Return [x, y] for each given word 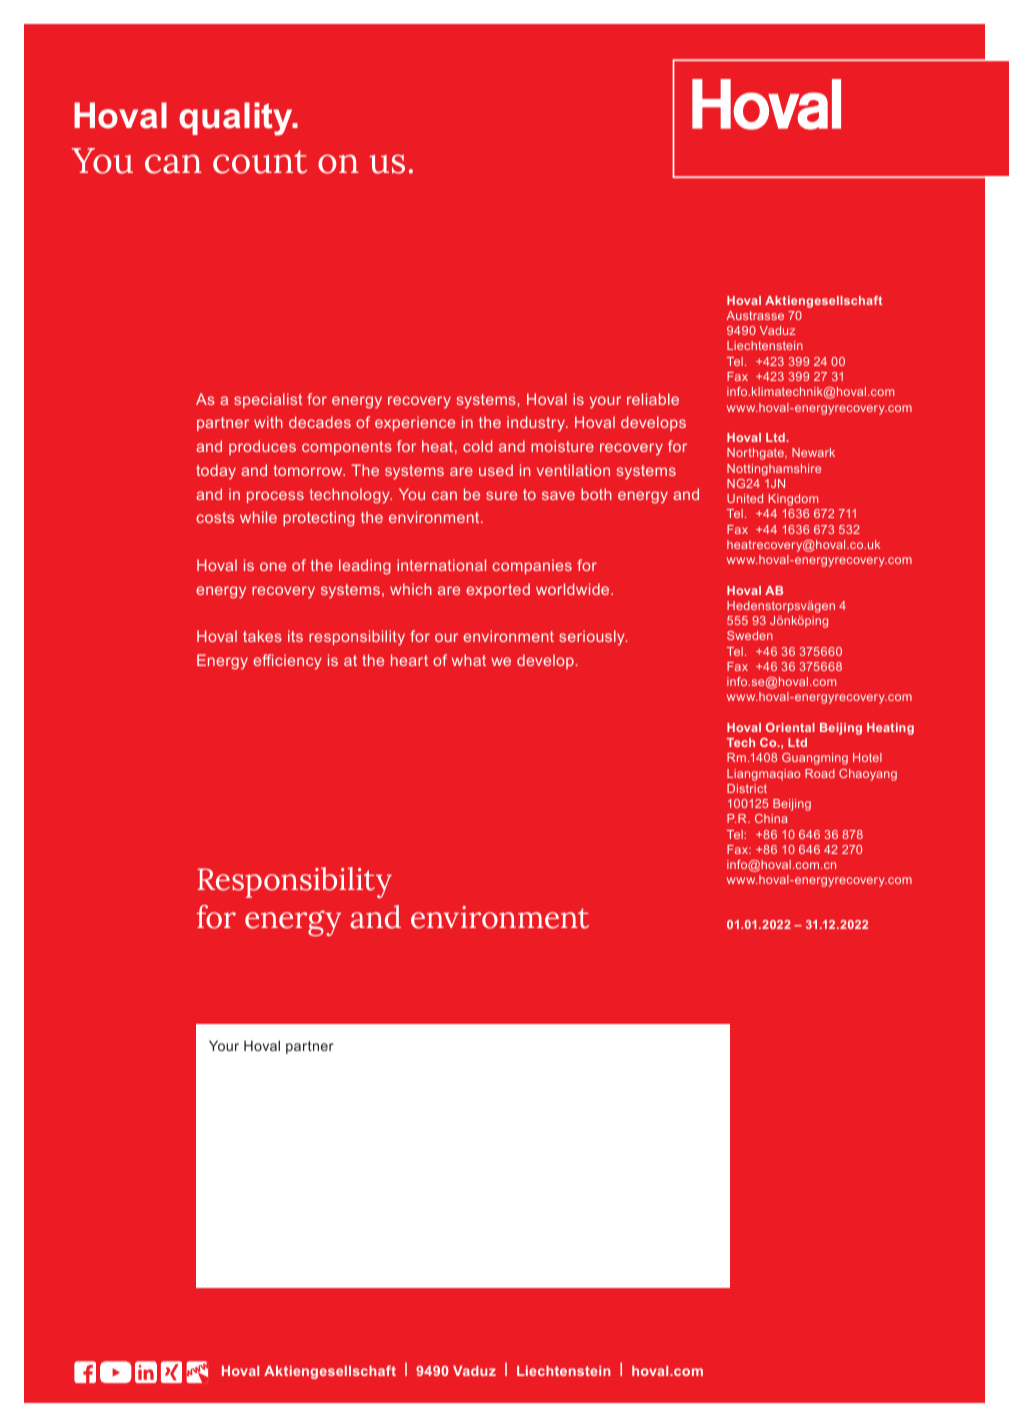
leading [365, 567]
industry [537, 423]
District [747, 788]
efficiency [287, 662]
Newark [813, 452]
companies [532, 566]
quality [237, 119]
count [260, 162]
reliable [653, 399]
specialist [268, 400]
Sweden [750, 635]
